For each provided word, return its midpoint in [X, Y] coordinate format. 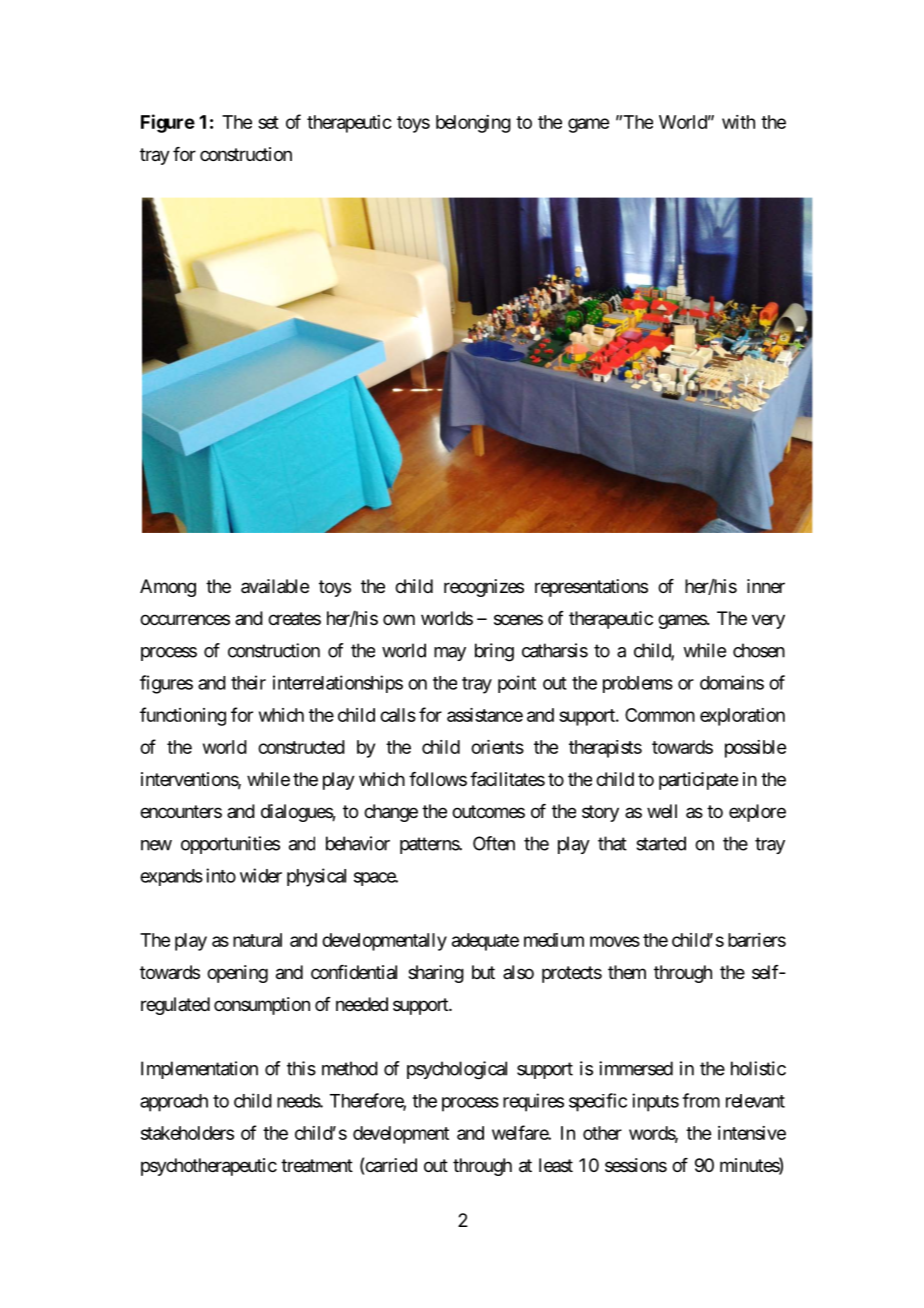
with [738, 122]
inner [766, 586]
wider [261, 875]
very [768, 621]
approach [174, 1103]
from [701, 1100]
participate [698, 781]
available [275, 586]
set [268, 122]
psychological [457, 1070]
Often [494, 843]
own [399, 619]
